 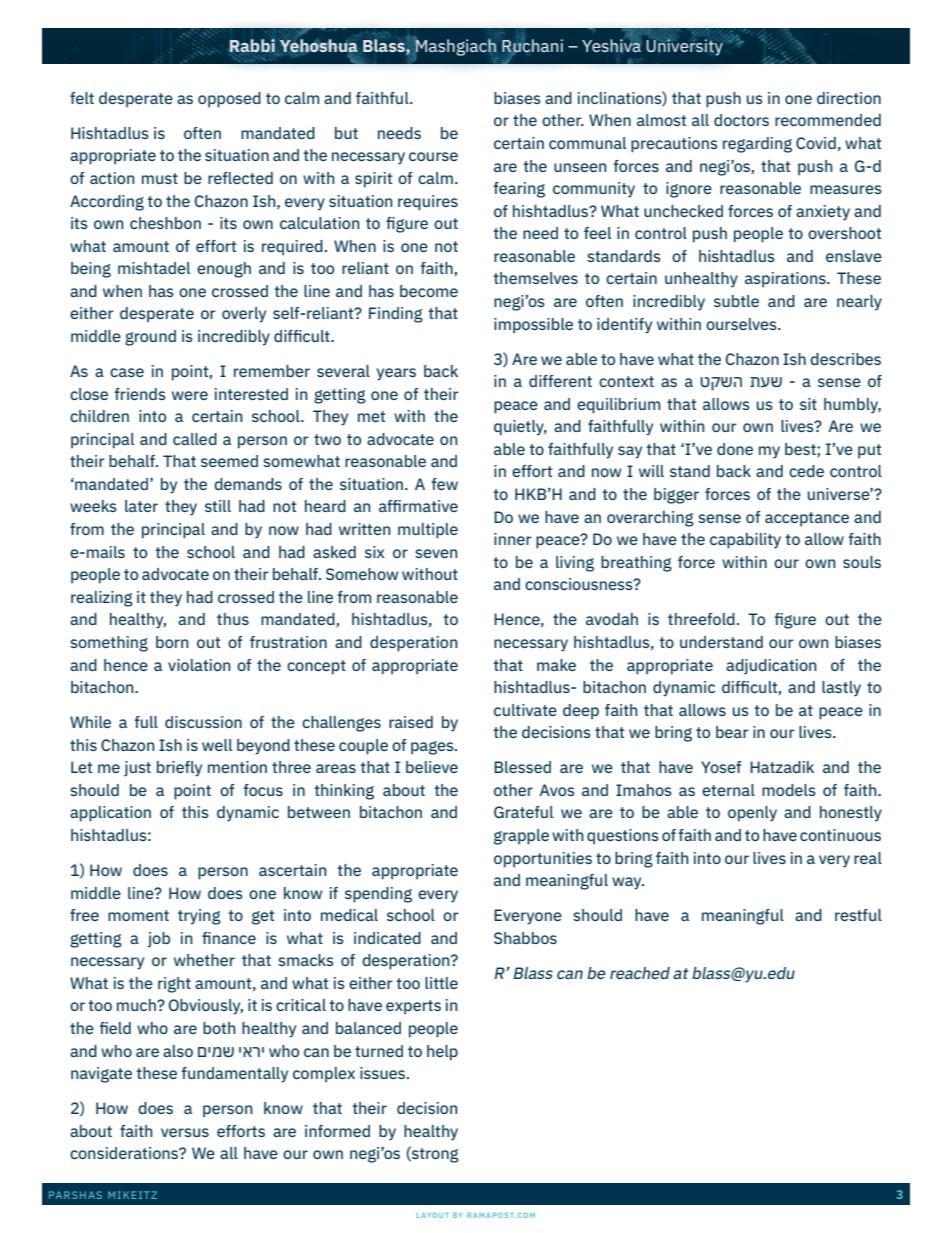 What do you see at coordinates (229, 100) in the screenshot?
I see `opposed` at bounding box center [229, 100].
